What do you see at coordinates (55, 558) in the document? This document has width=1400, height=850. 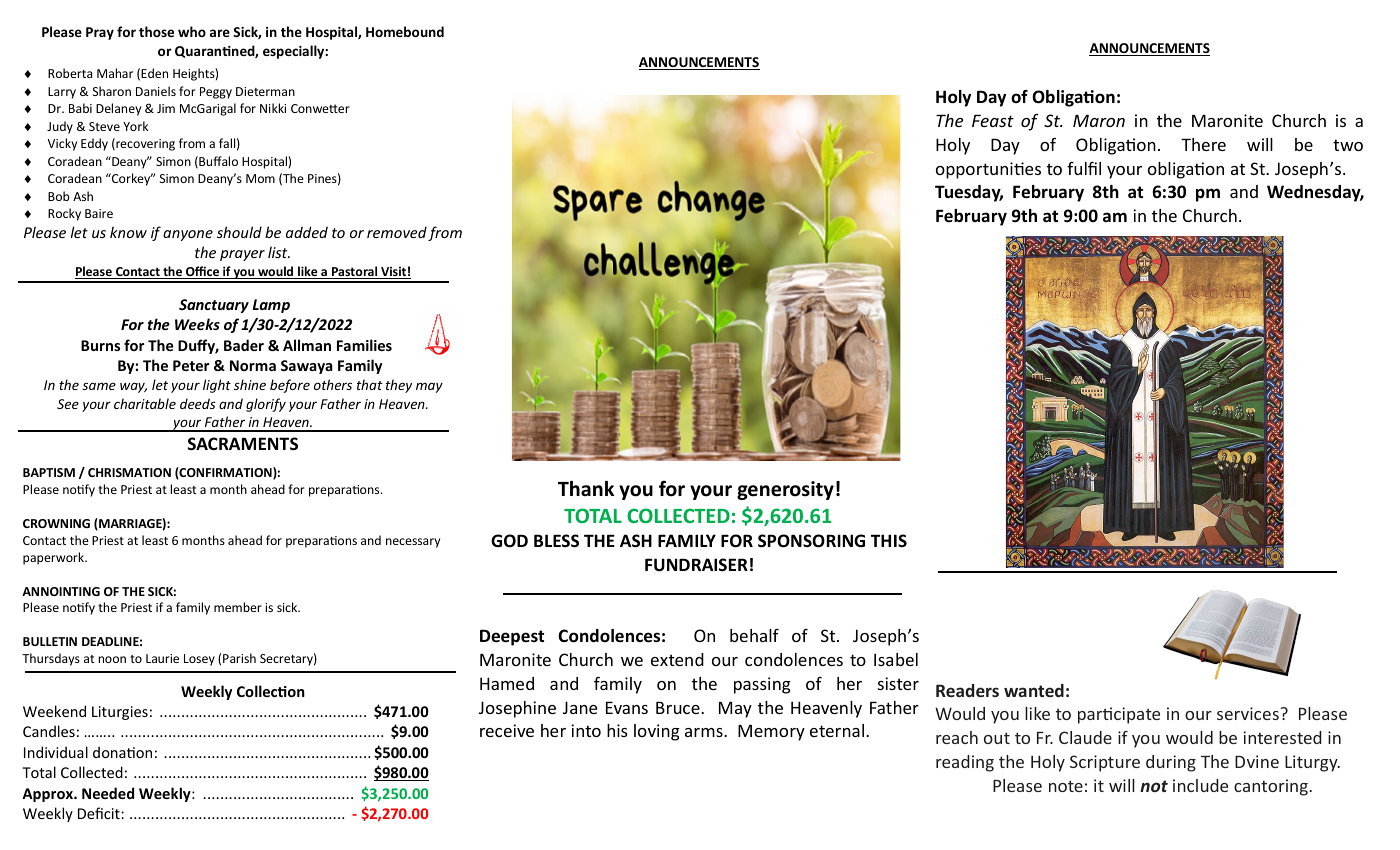 I see `paperwork` at bounding box center [55, 558].
